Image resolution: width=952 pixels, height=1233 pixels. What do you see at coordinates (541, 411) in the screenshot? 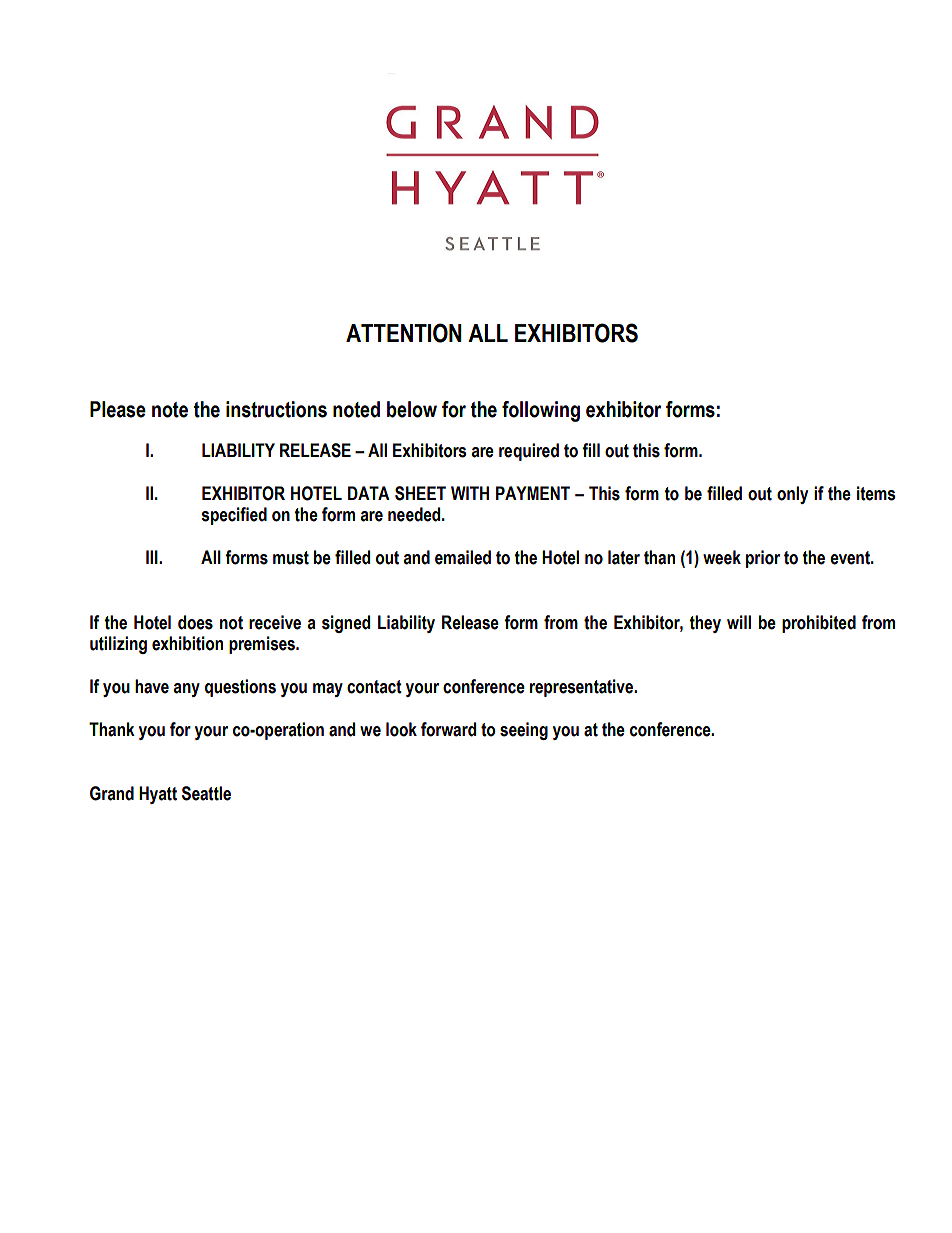
I see `following` at bounding box center [541, 411].
